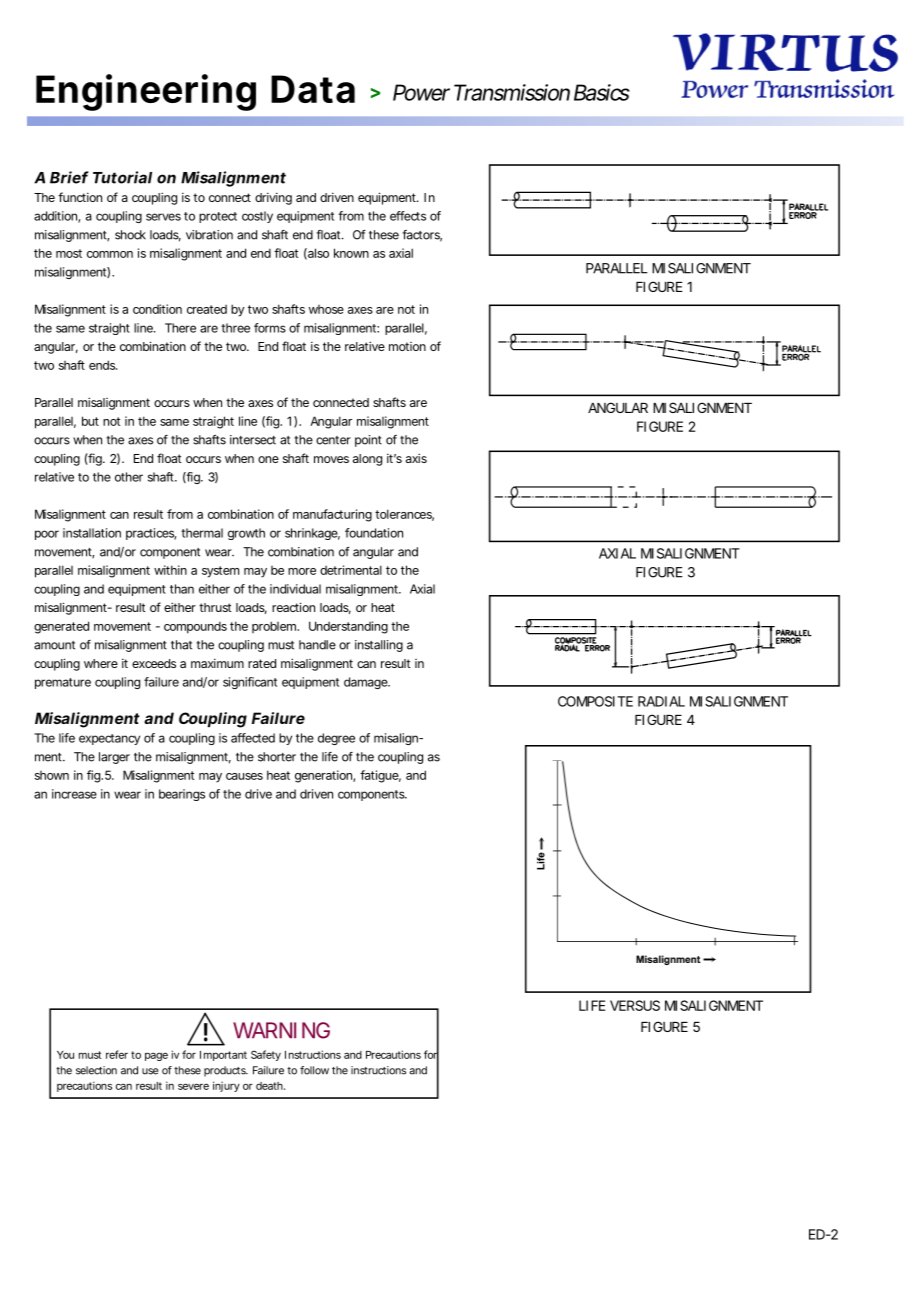 The image size is (924, 1308). Describe the element at coordinates (595, 701) in the screenshot. I see `COMPOSITE` at that location.
